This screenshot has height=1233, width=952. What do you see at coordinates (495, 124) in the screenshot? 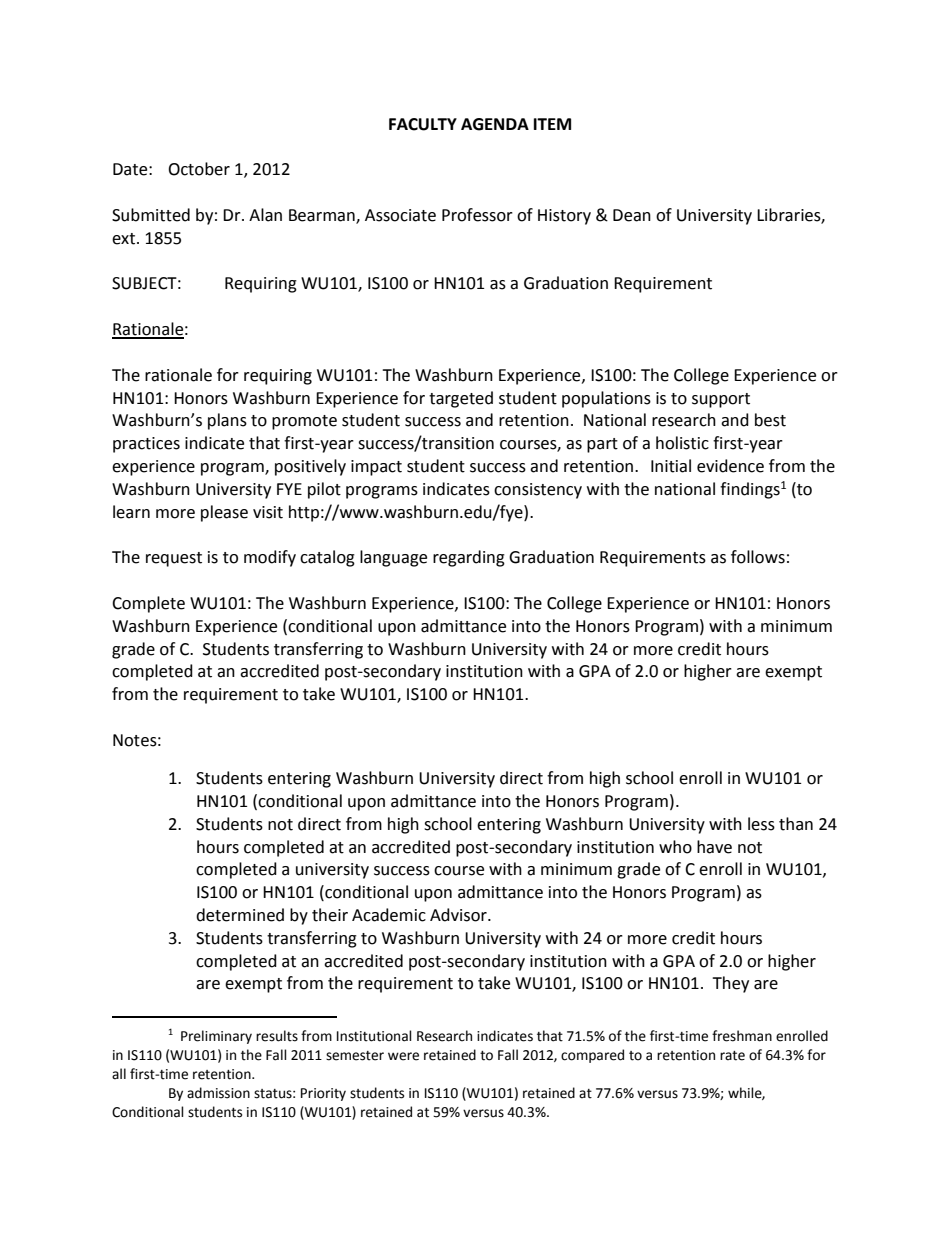
I see `AGENDA` at bounding box center [495, 124].
